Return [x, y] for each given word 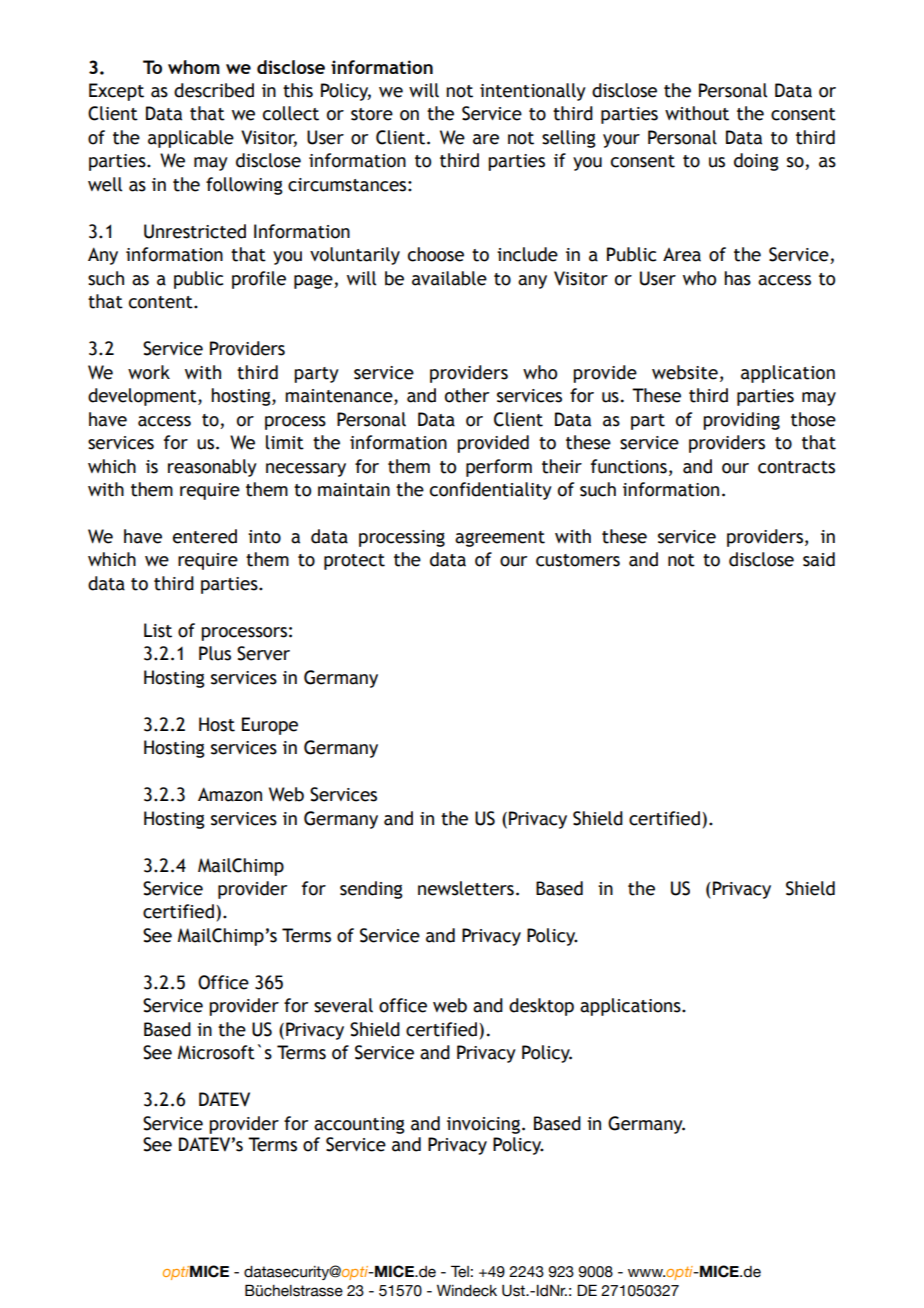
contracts [796, 467]
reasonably [212, 468]
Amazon [230, 794]
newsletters [466, 888]
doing [756, 162]
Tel [460, 1271]
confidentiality [491, 491]
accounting [359, 1125]
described [214, 90]
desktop [541, 1007]
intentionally [533, 92]
